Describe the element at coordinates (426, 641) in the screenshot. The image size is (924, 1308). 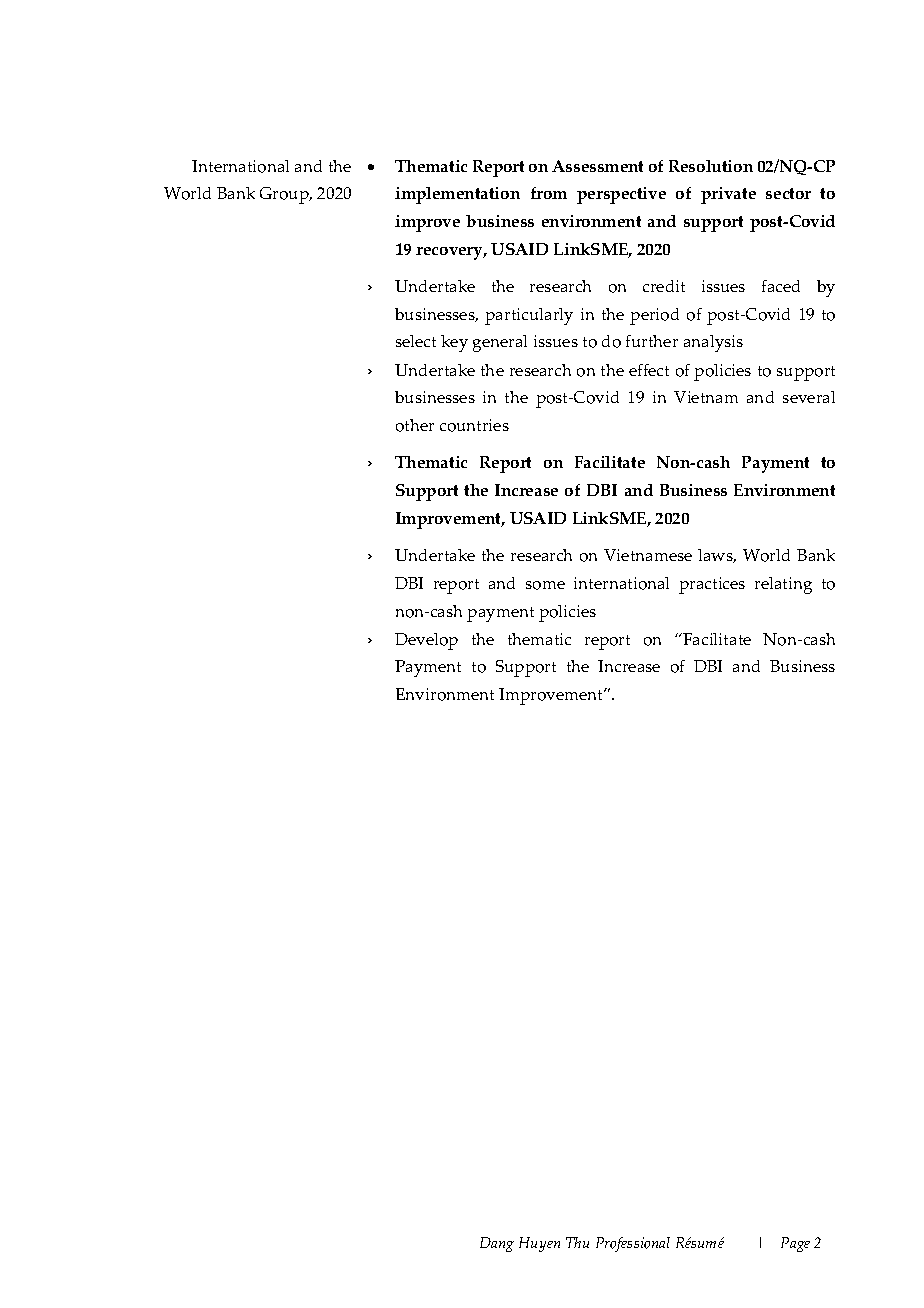
I see `Develop` at that location.
